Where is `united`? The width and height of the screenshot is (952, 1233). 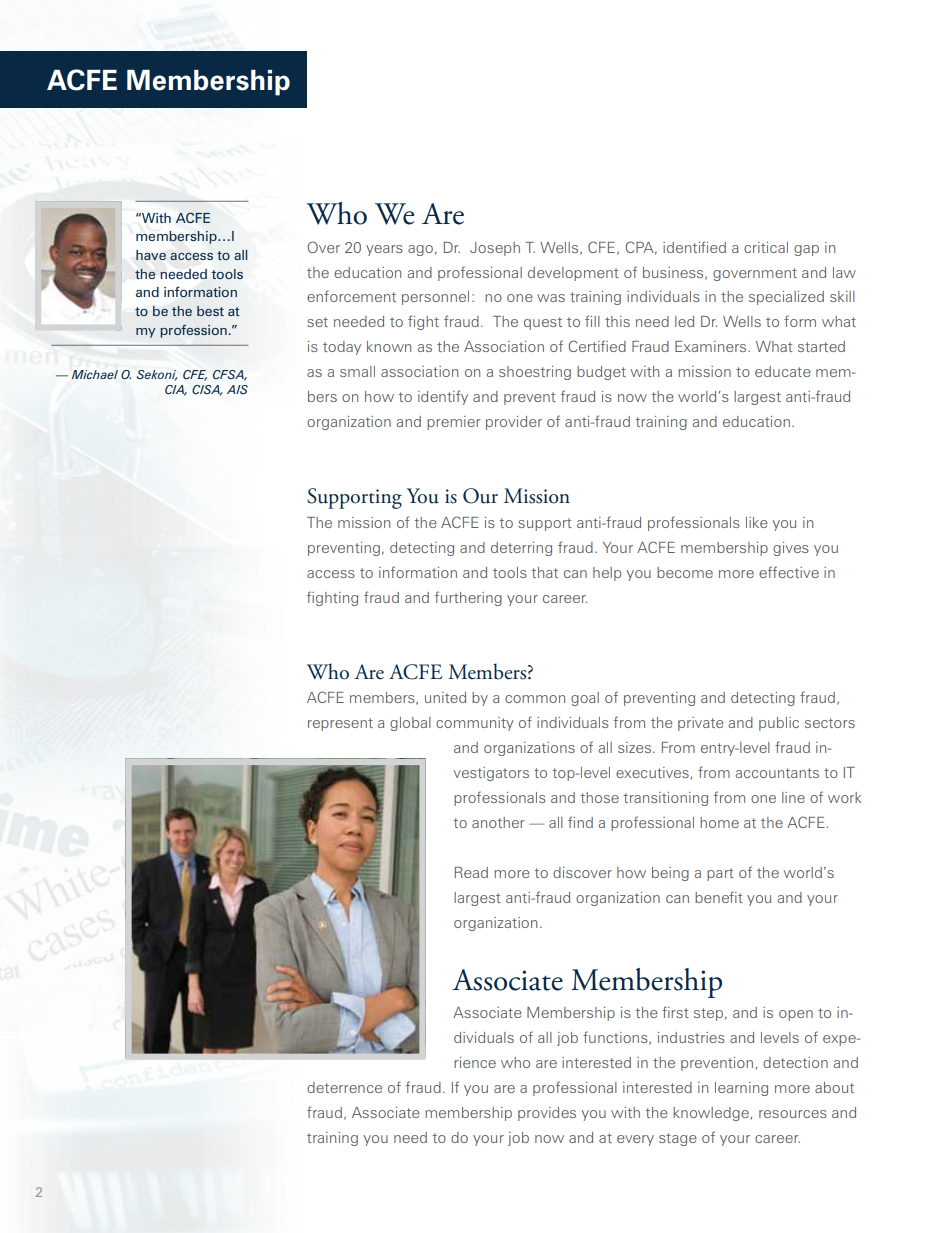
united is located at coordinates (445, 697).
